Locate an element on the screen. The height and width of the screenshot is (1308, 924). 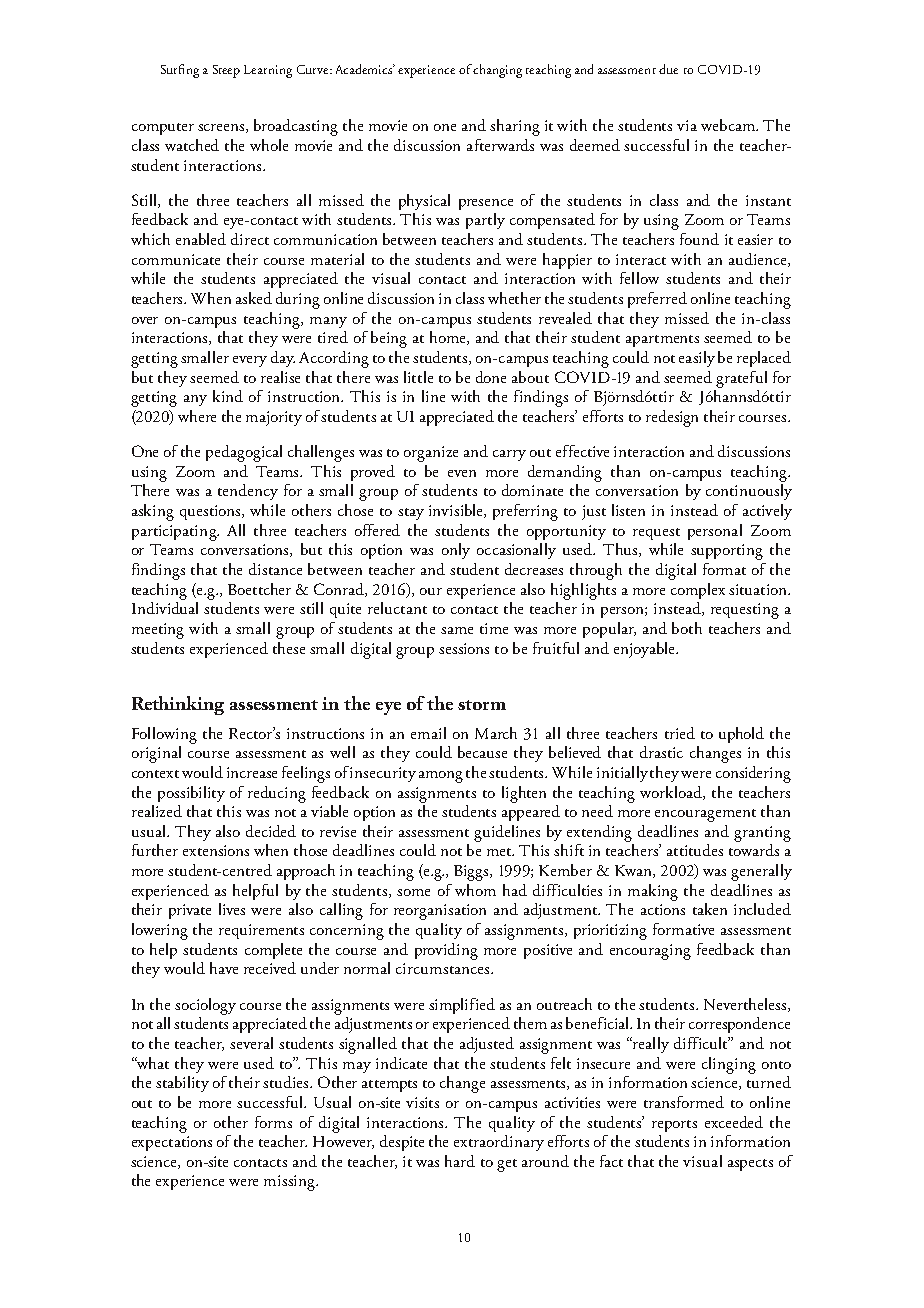
reports is located at coordinates (674, 1126).
